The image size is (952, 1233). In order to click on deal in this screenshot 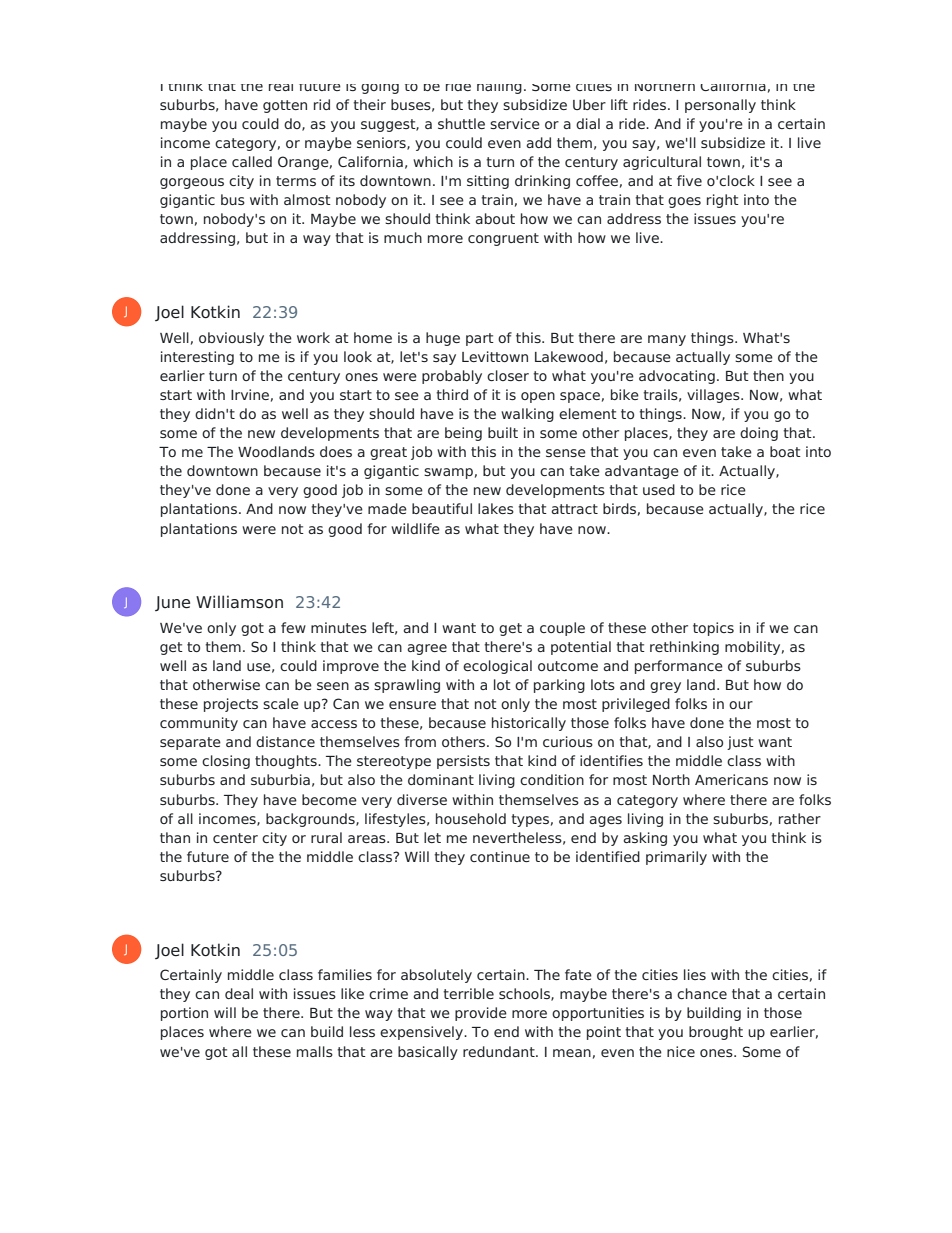, I will do `click(239, 993)`.
